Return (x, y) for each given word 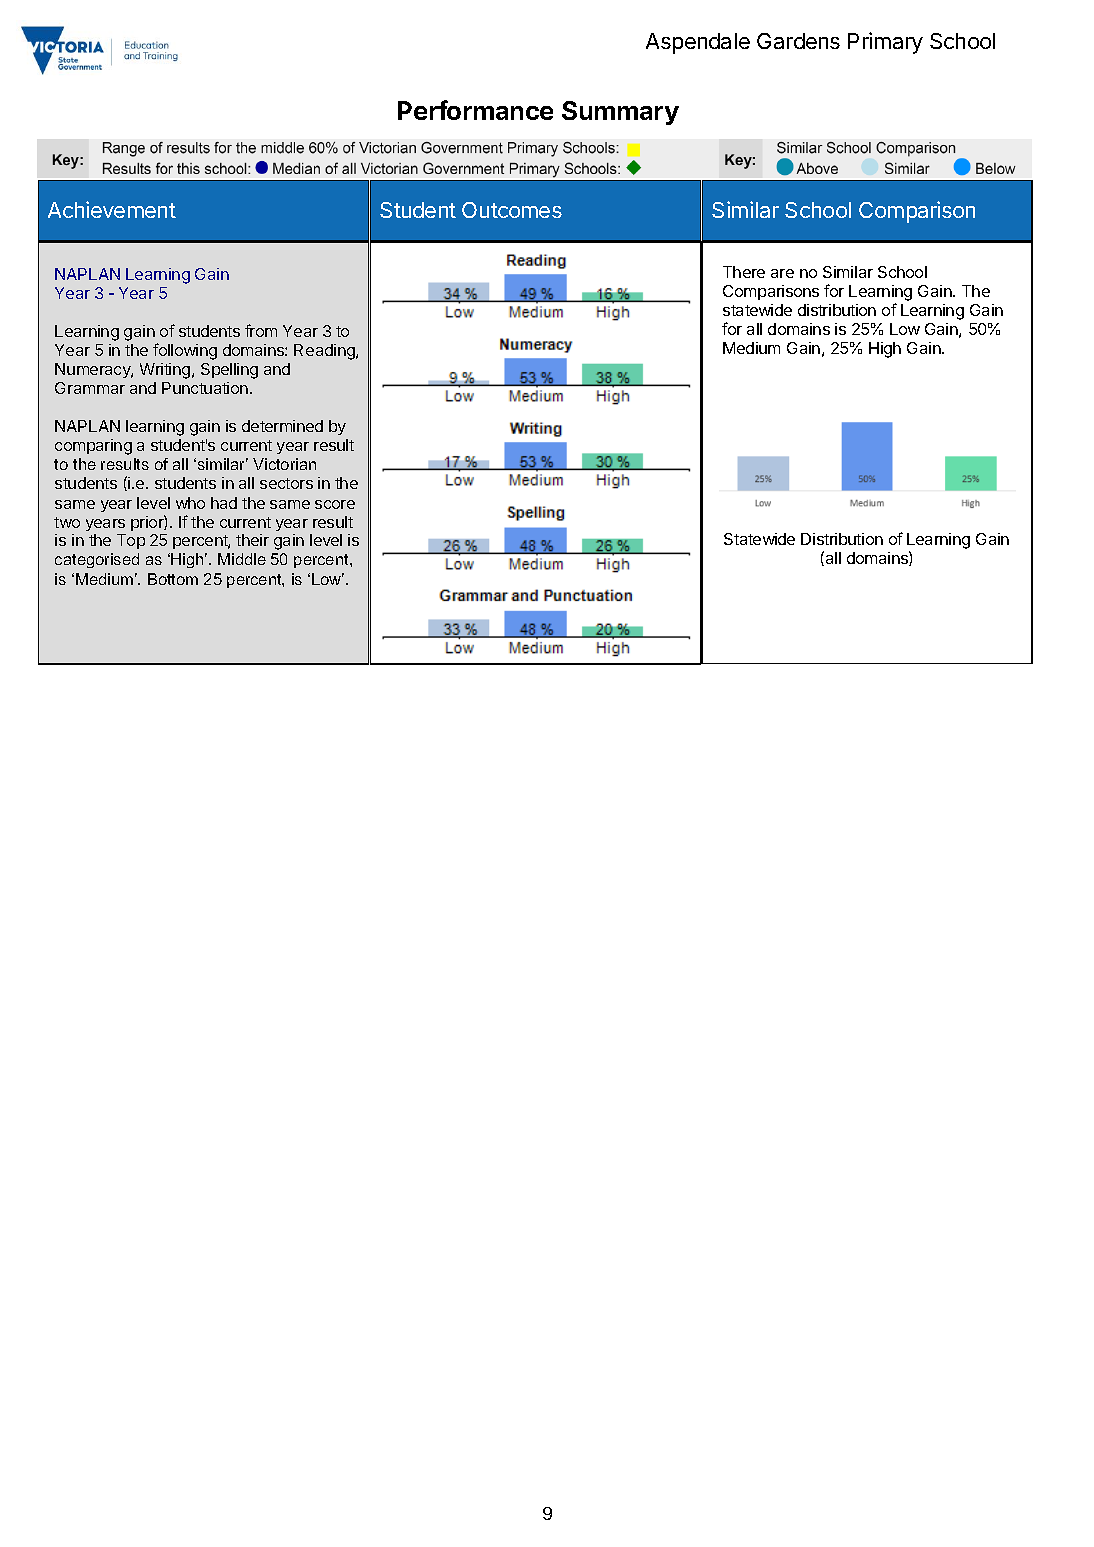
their (252, 540)
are (782, 273)
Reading (325, 352)
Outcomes (512, 210)
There (744, 272)
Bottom (173, 579)
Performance (475, 110)
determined (282, 426)
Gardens (798, 41)
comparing (93, 447)
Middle (242, 559)
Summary (620, 113)
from (261, 330)
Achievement (112, 209)
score (335, 504)
